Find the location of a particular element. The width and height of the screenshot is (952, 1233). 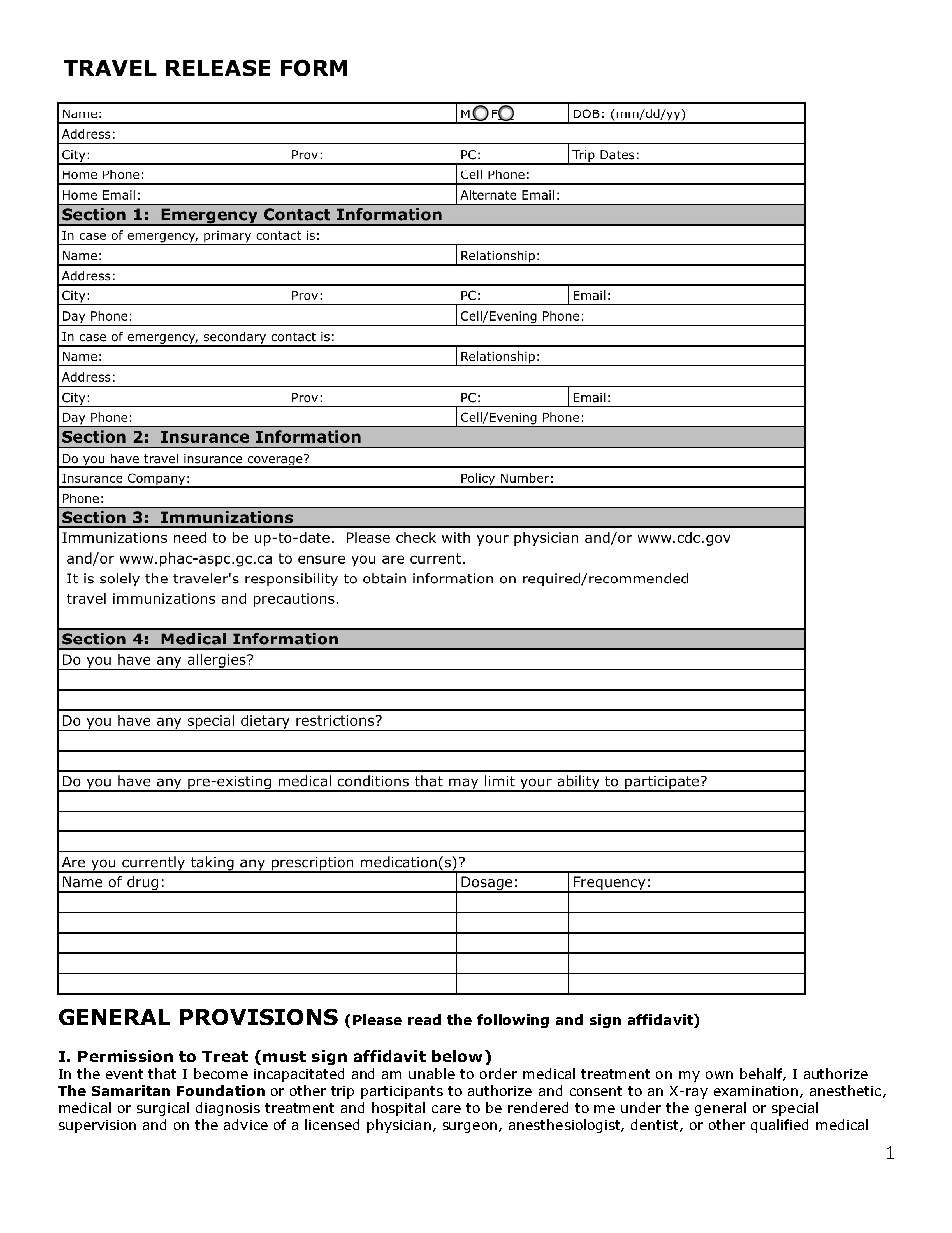

care is located at coordinates (446, 1109).
